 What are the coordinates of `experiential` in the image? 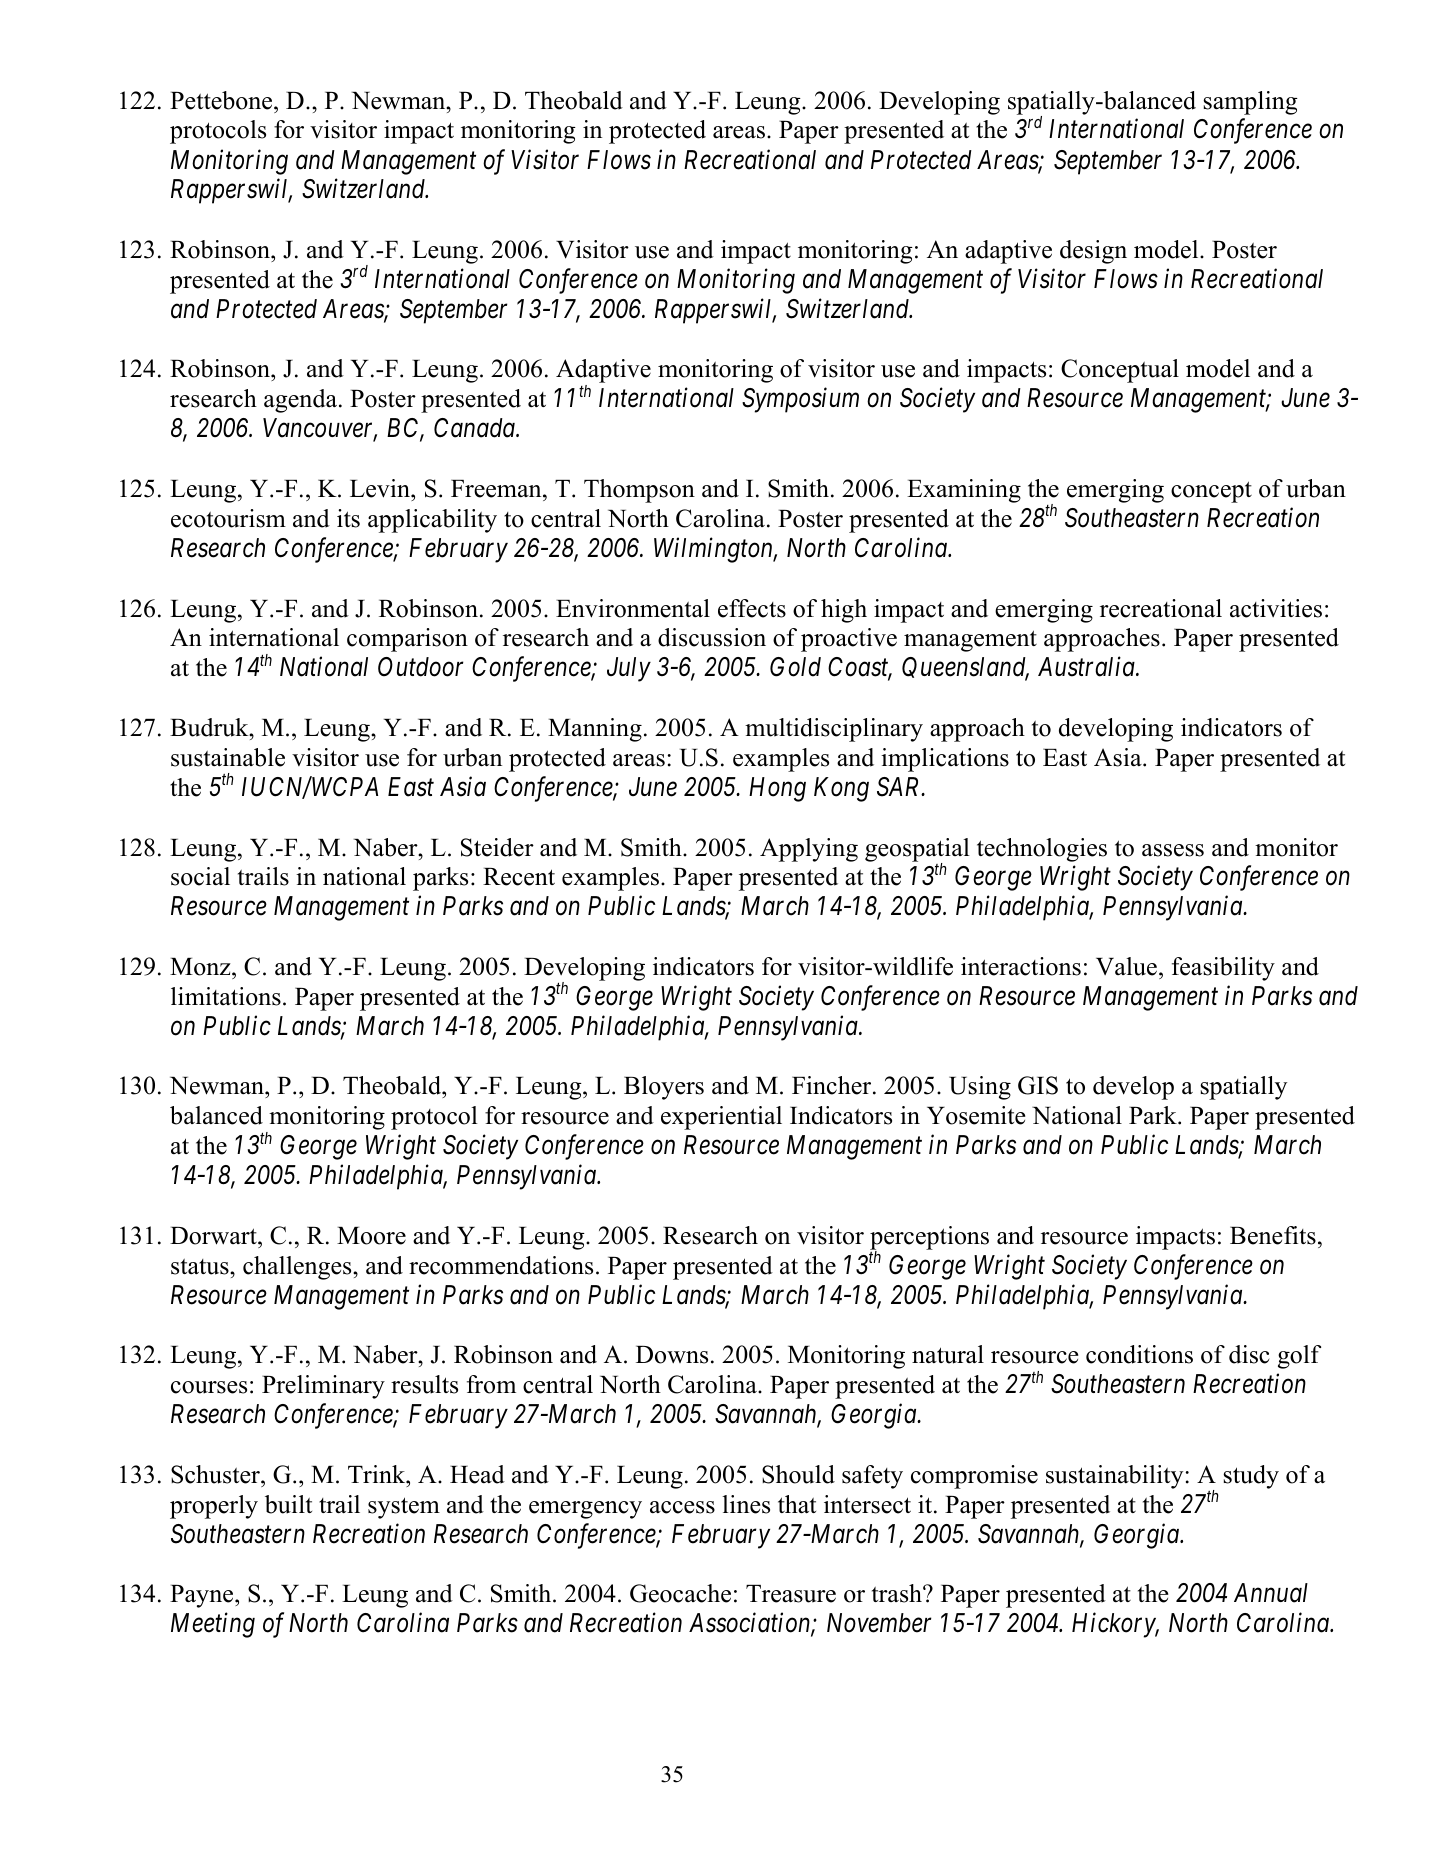 It's located at (721, 1118).
